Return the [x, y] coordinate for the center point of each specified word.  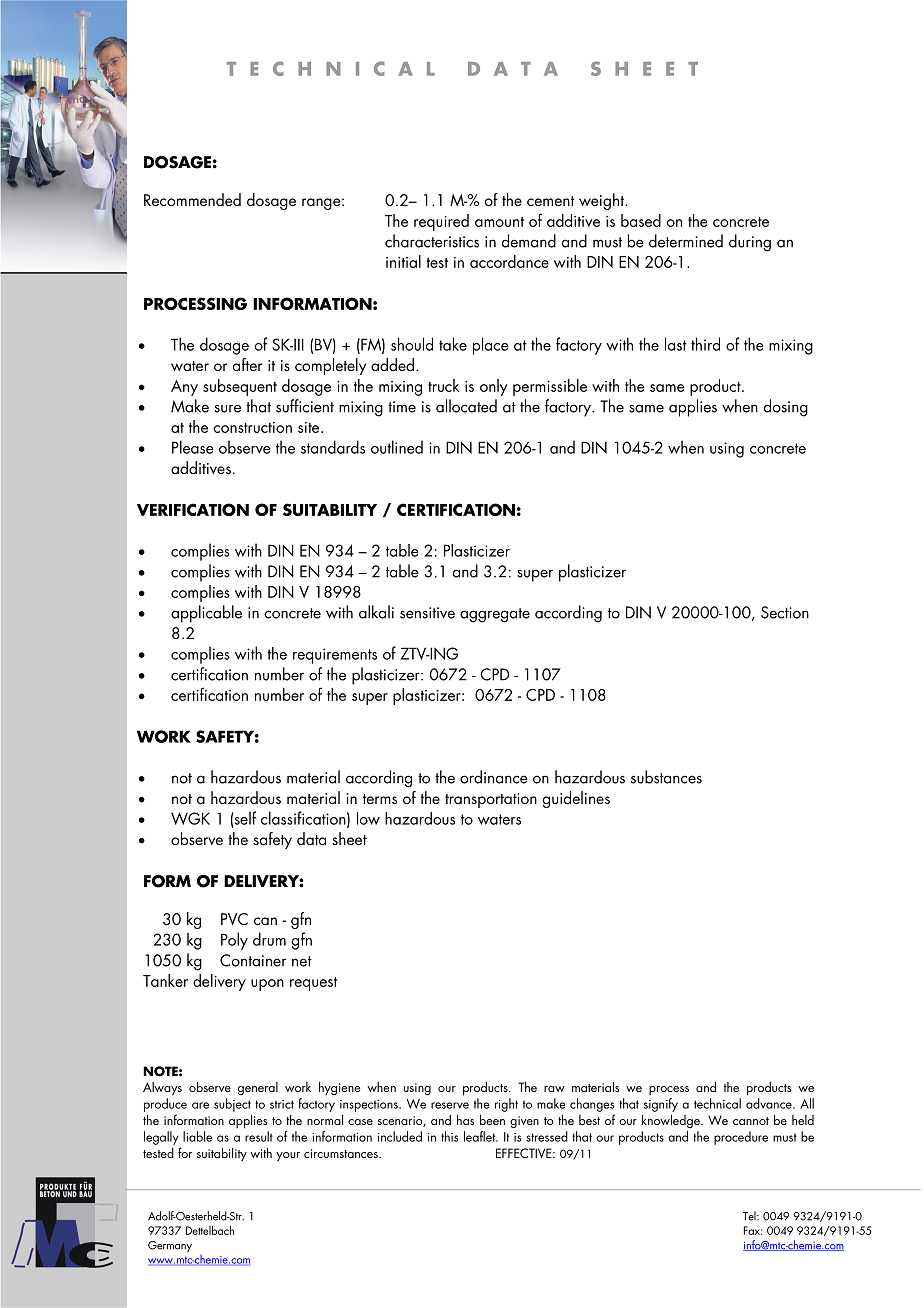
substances [666, 777]
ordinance [494, 777]
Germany [170, 1246]
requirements [335, 656]
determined [686, 241]
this [449, 1136]
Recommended [192, 199]
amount [499, 222]
